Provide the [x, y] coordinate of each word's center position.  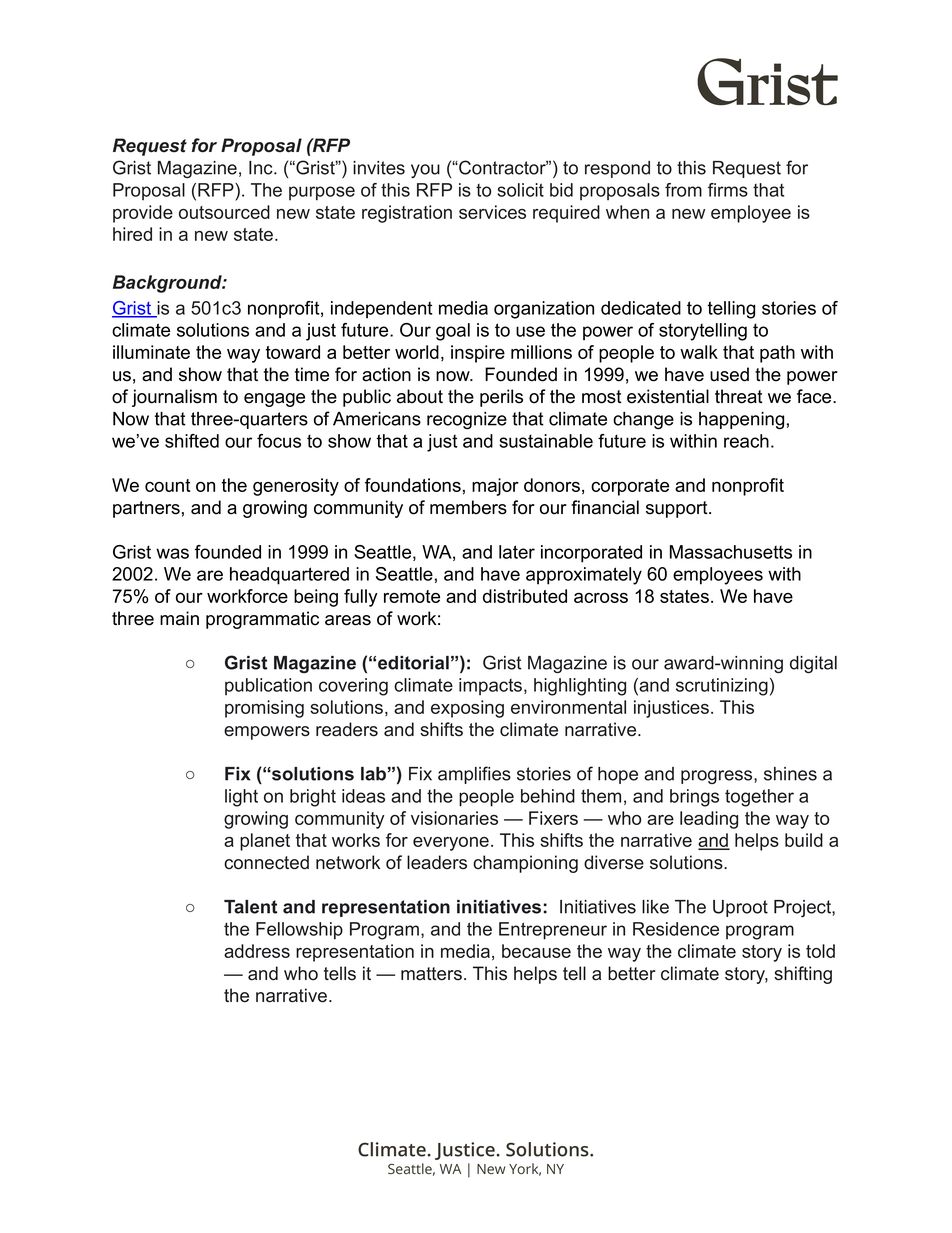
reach [746, 441]
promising [264, 709]
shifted [192, 441]
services [492, 212]
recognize [467, 421]
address [257, 951]
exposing [467, 709]
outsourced [224, 212]
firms [728, 190]
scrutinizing [722, 687]
